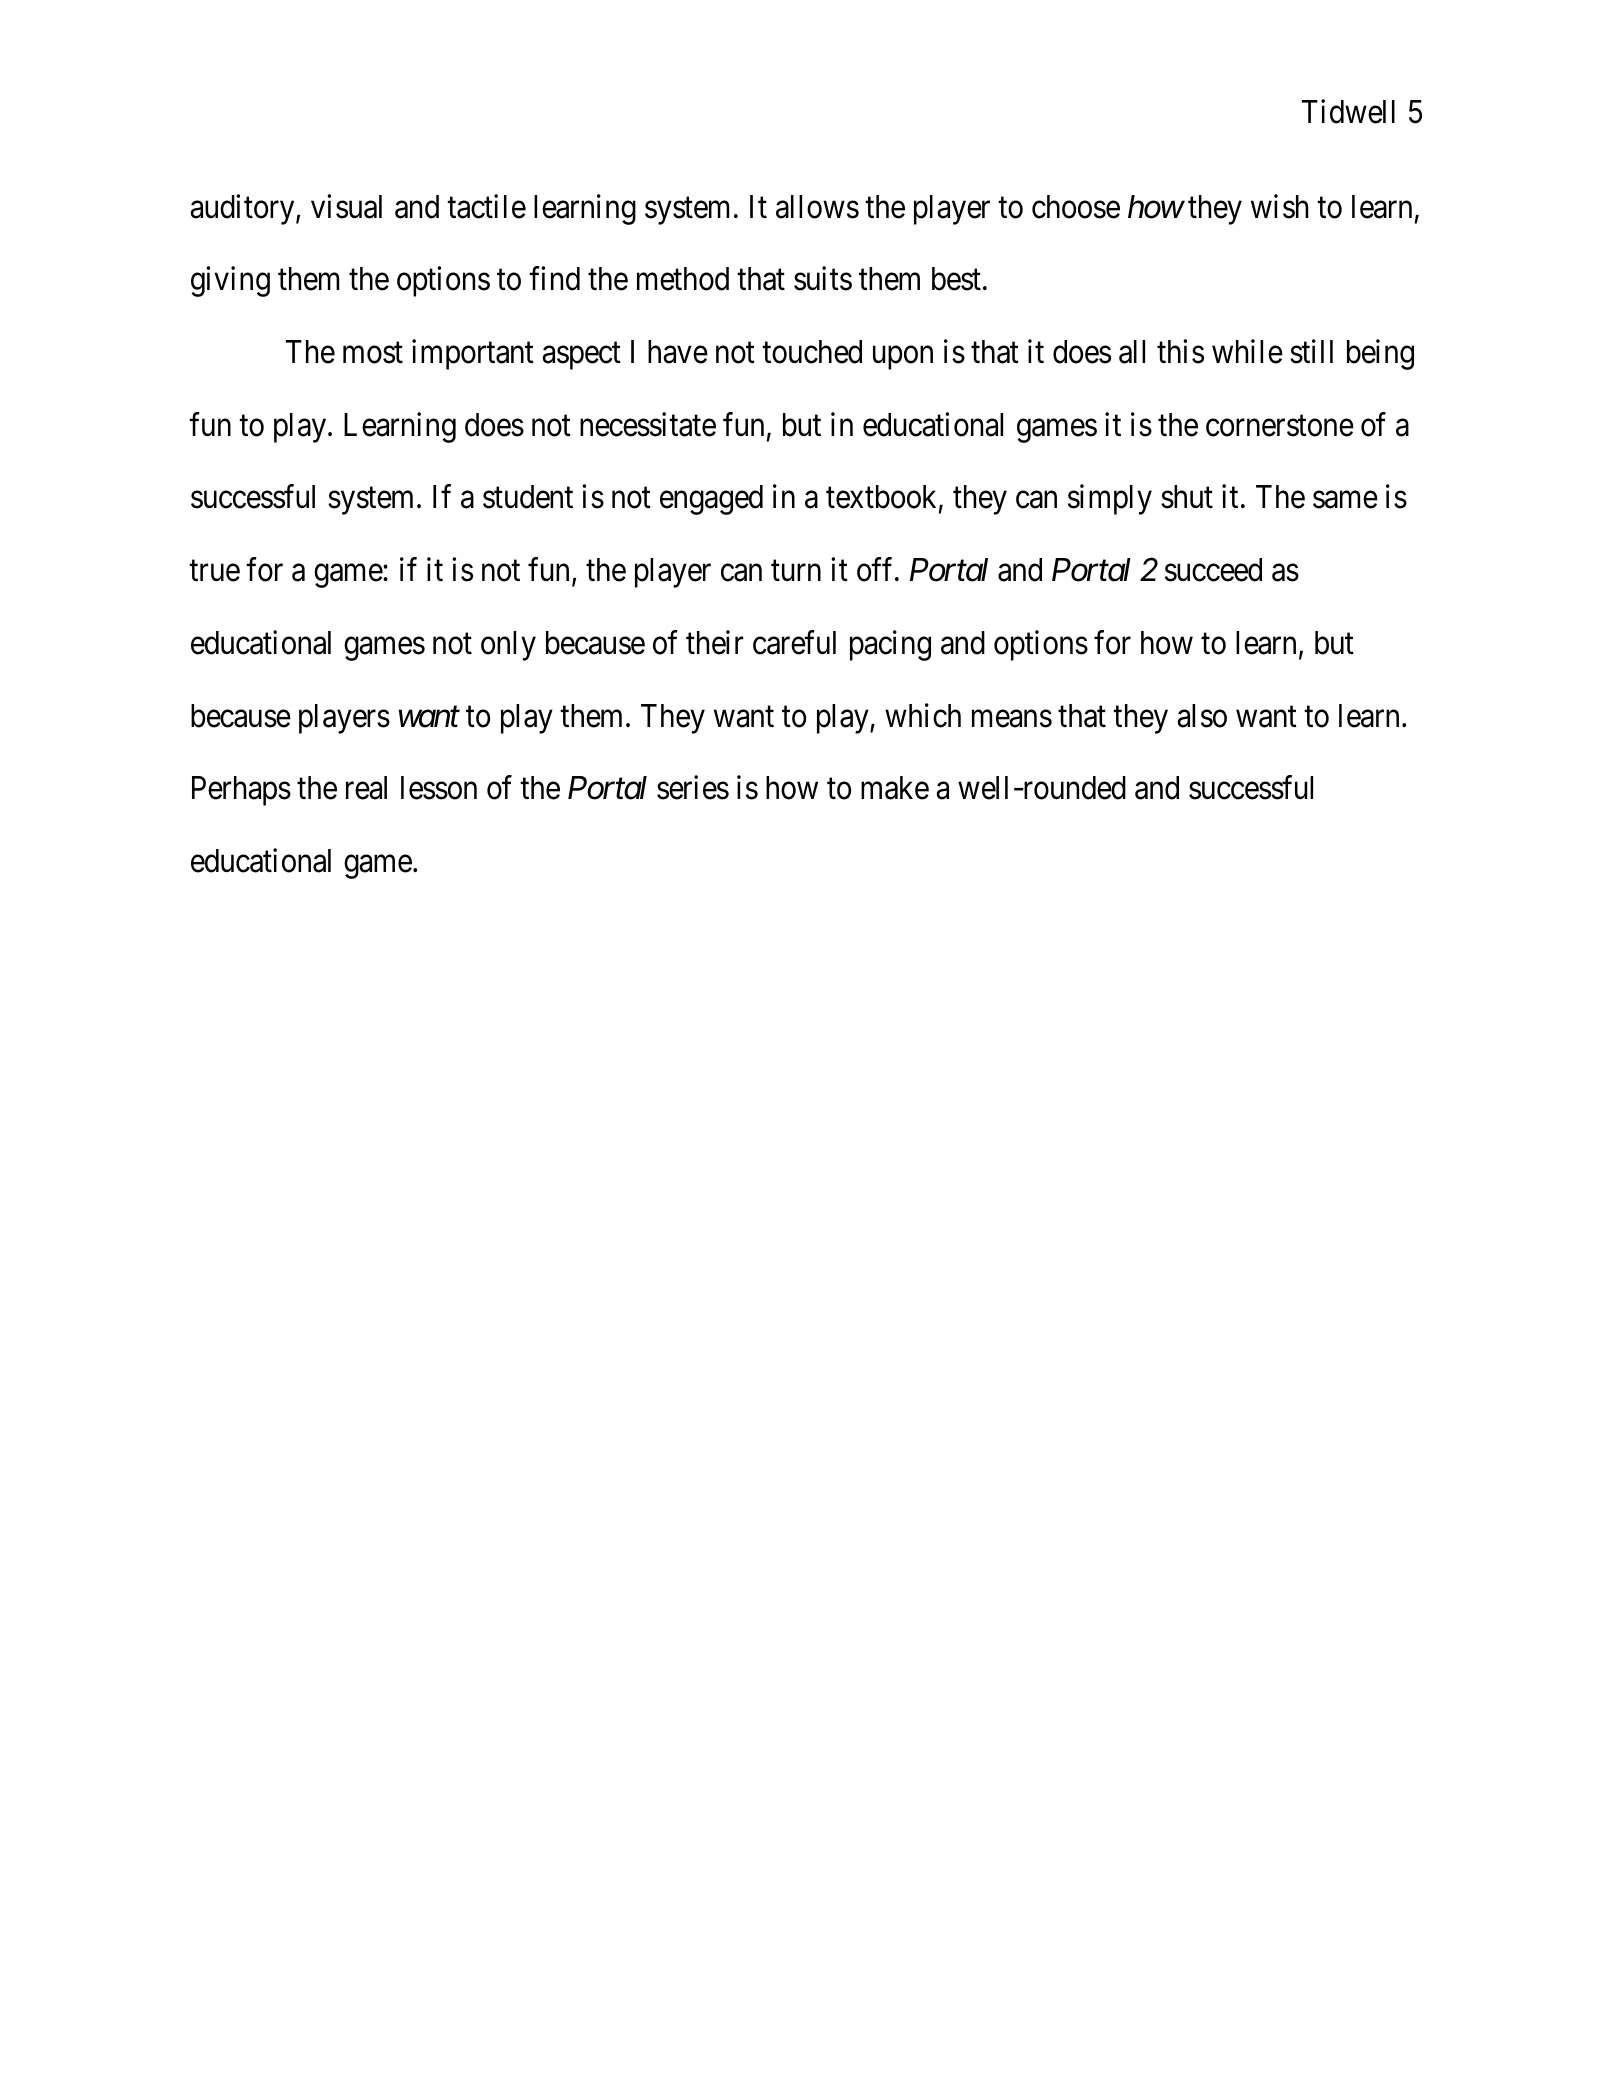 The image size is (1612, 2086). Describe the element at coordinates (711, 500) in the screenshot. I see `engaged` at that location.
